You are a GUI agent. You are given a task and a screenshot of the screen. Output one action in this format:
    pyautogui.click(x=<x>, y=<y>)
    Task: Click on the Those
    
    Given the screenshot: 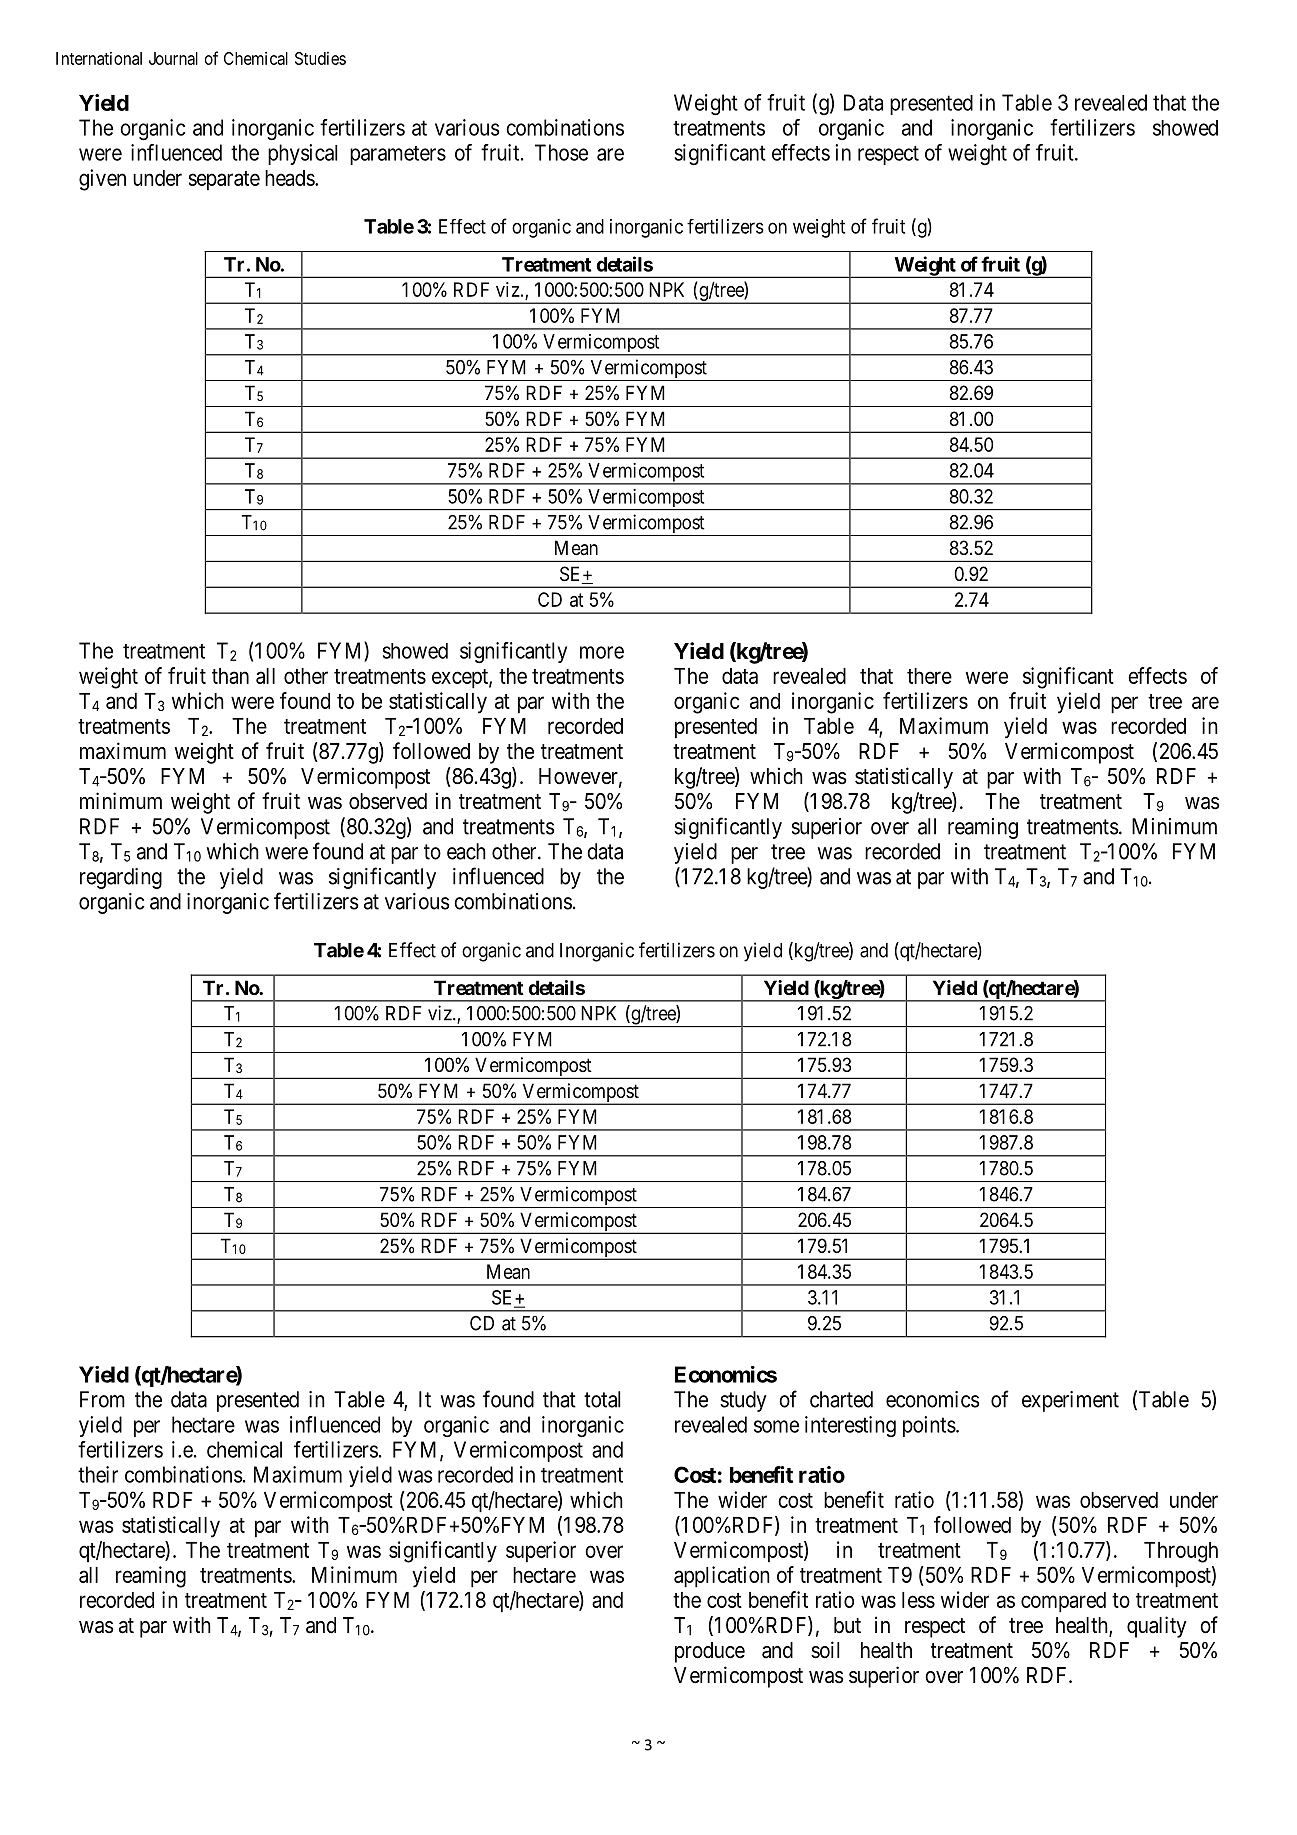 What is the action you would take?
    pyautogui.click(x=561, y=152)
